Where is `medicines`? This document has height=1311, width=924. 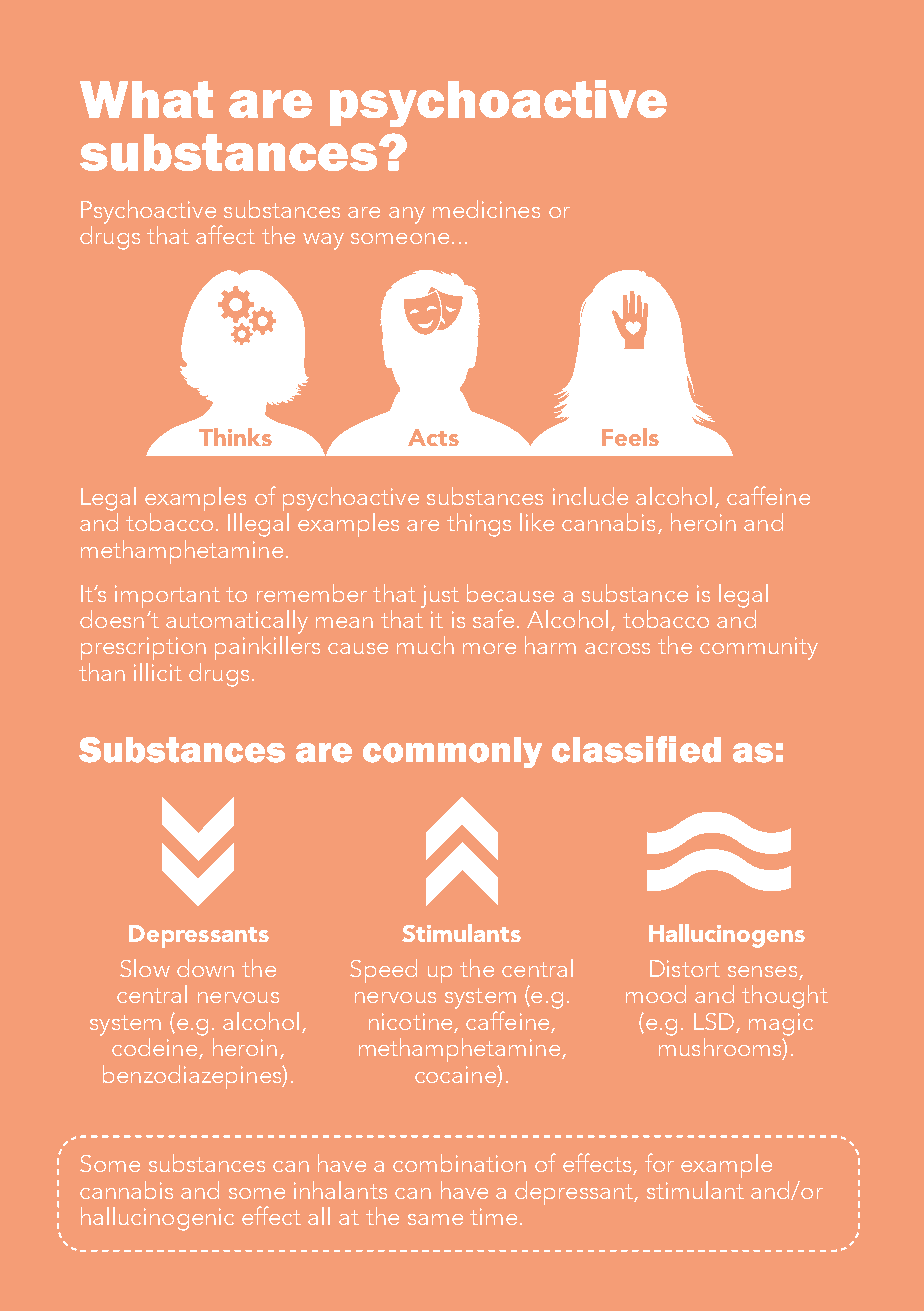
medicines is located at coordinates (486, 209).
